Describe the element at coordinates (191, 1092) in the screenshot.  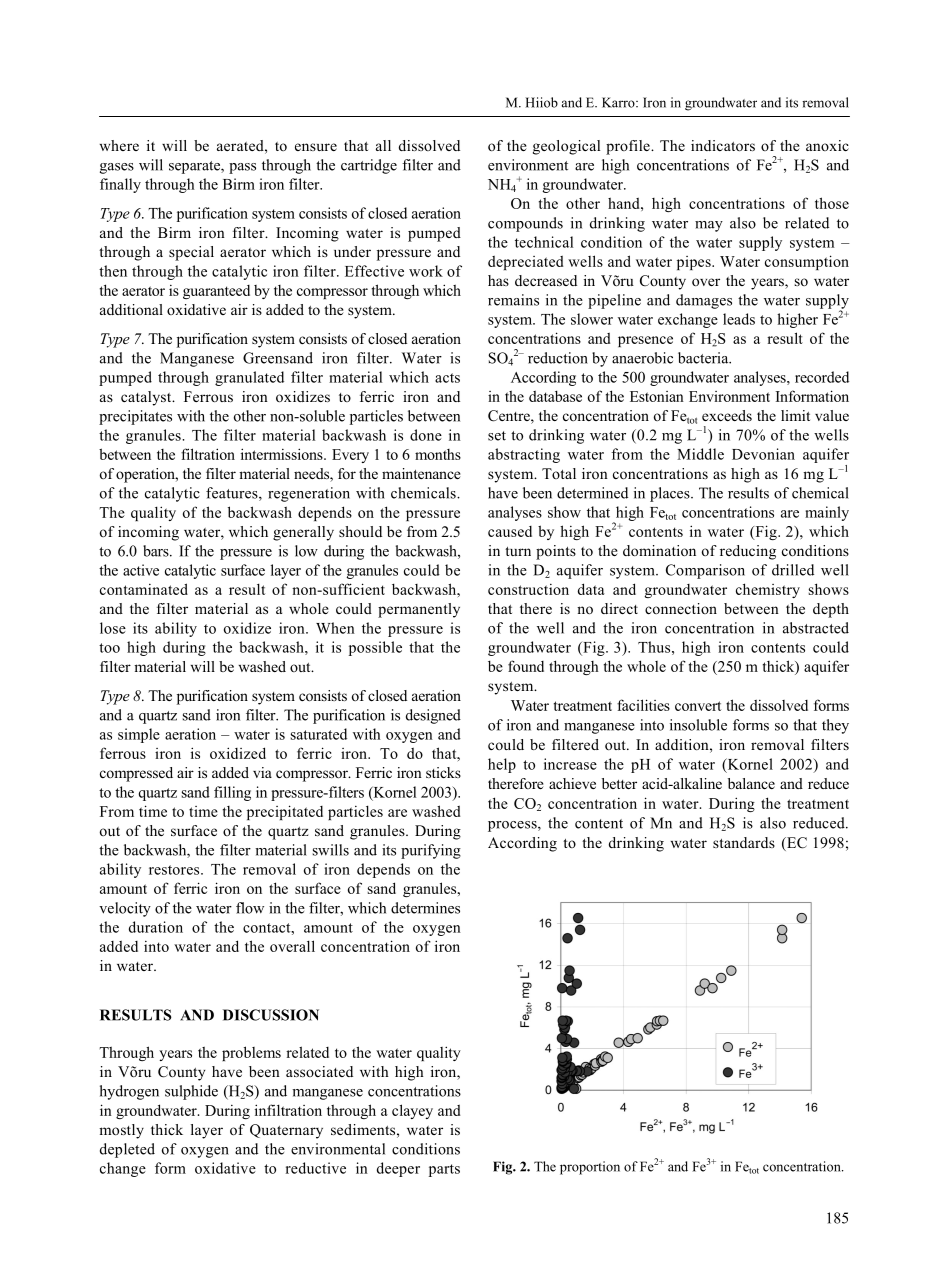
I see `sulphide` at that location.
